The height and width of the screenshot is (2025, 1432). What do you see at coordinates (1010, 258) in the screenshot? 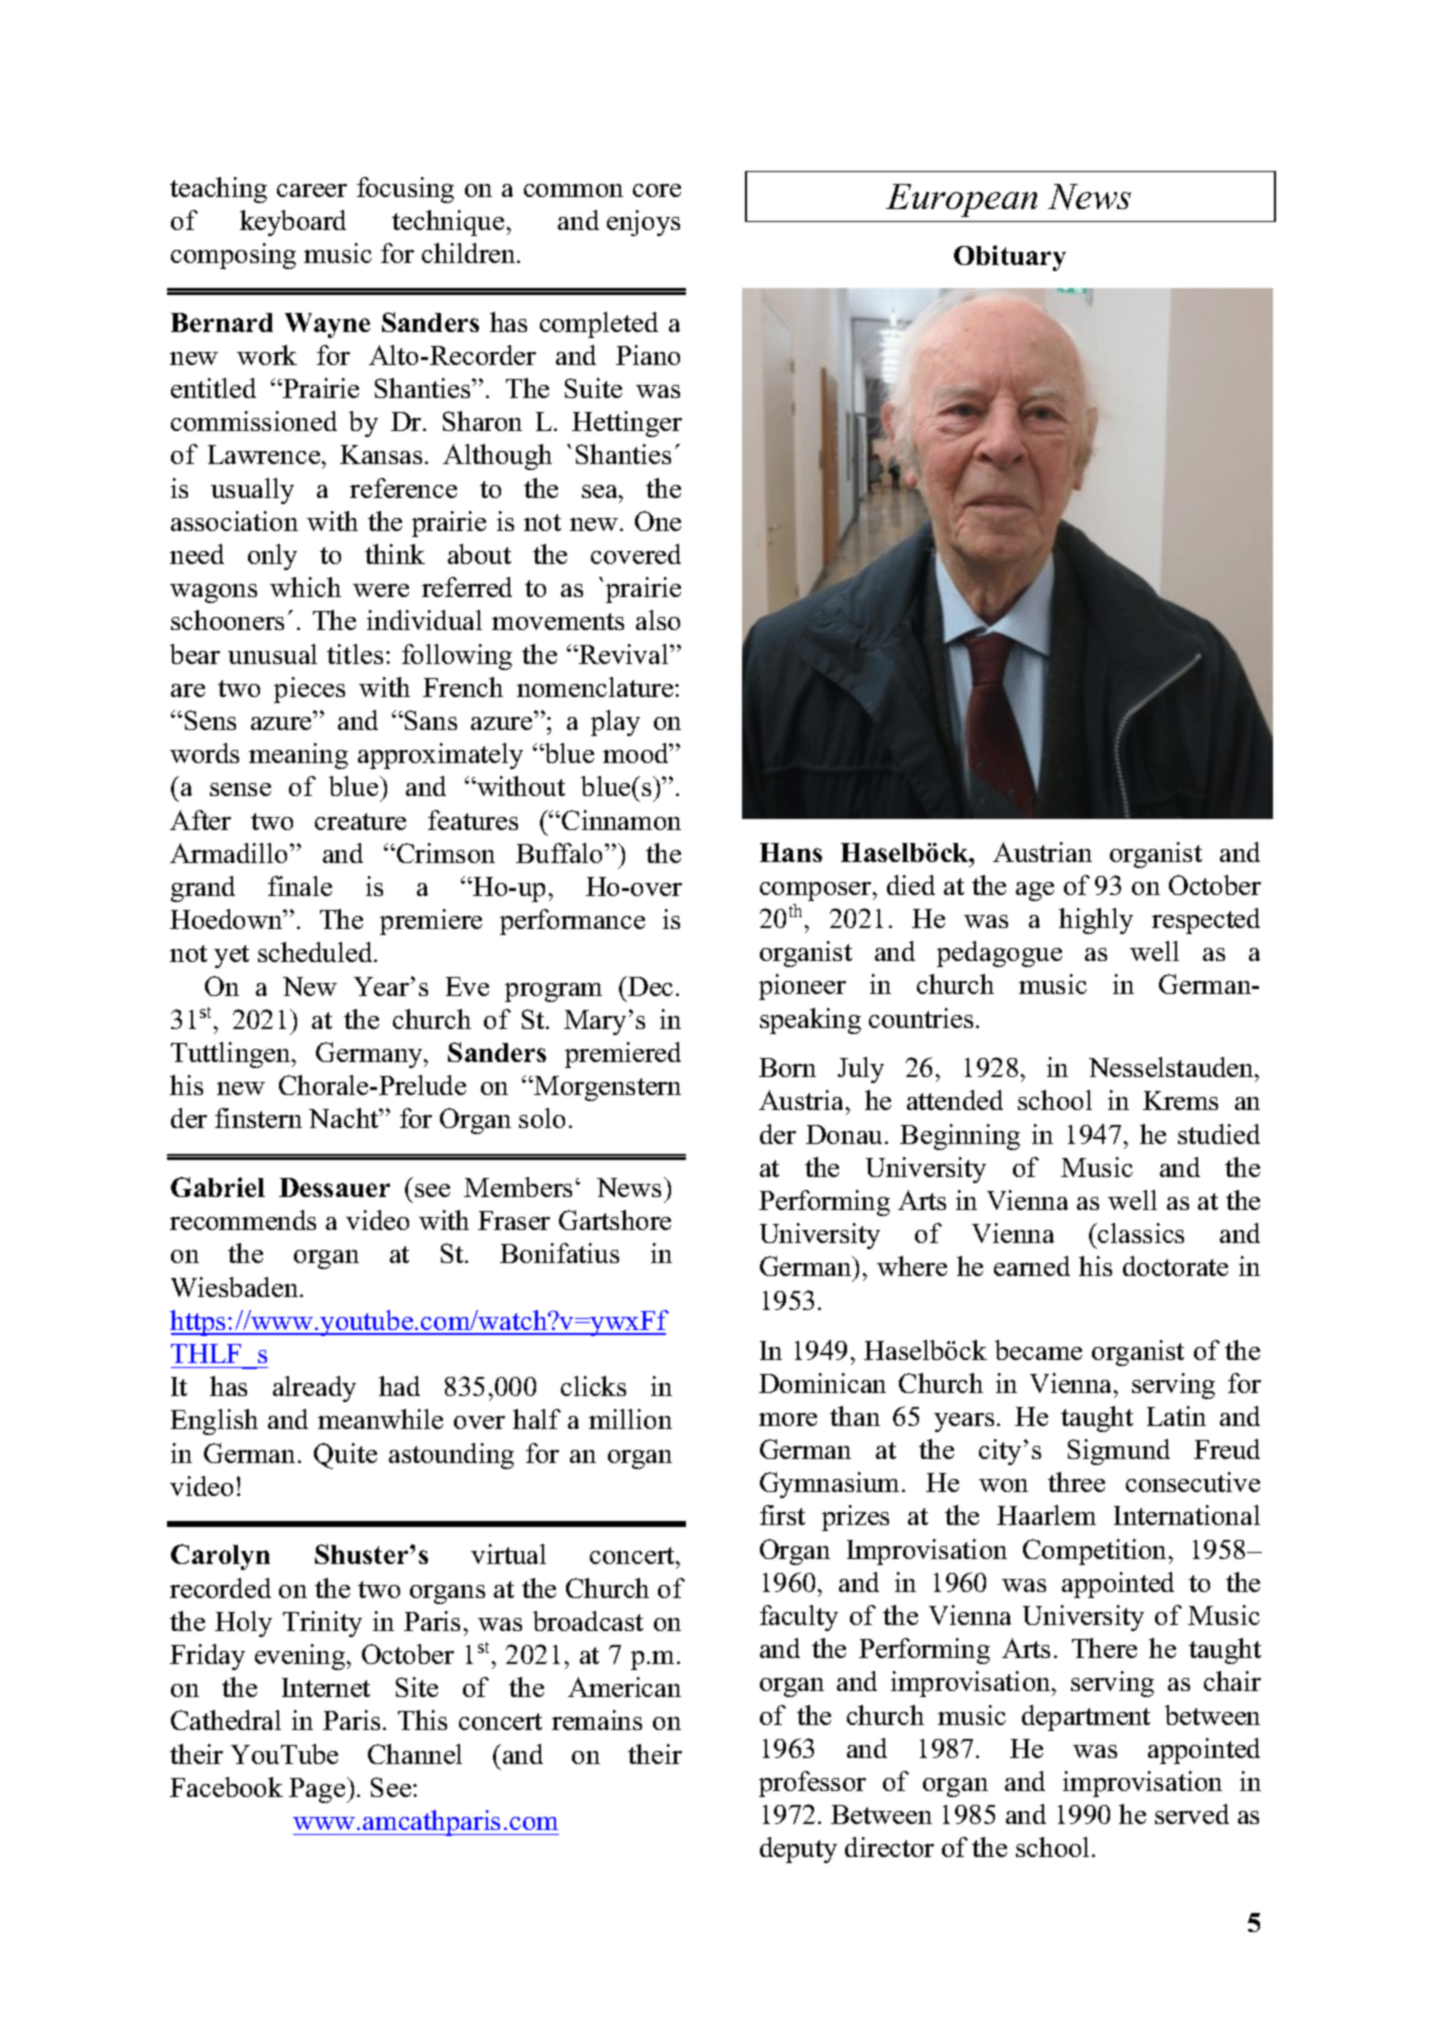
I see `Obituary` at bounding box center [1010, 258].
